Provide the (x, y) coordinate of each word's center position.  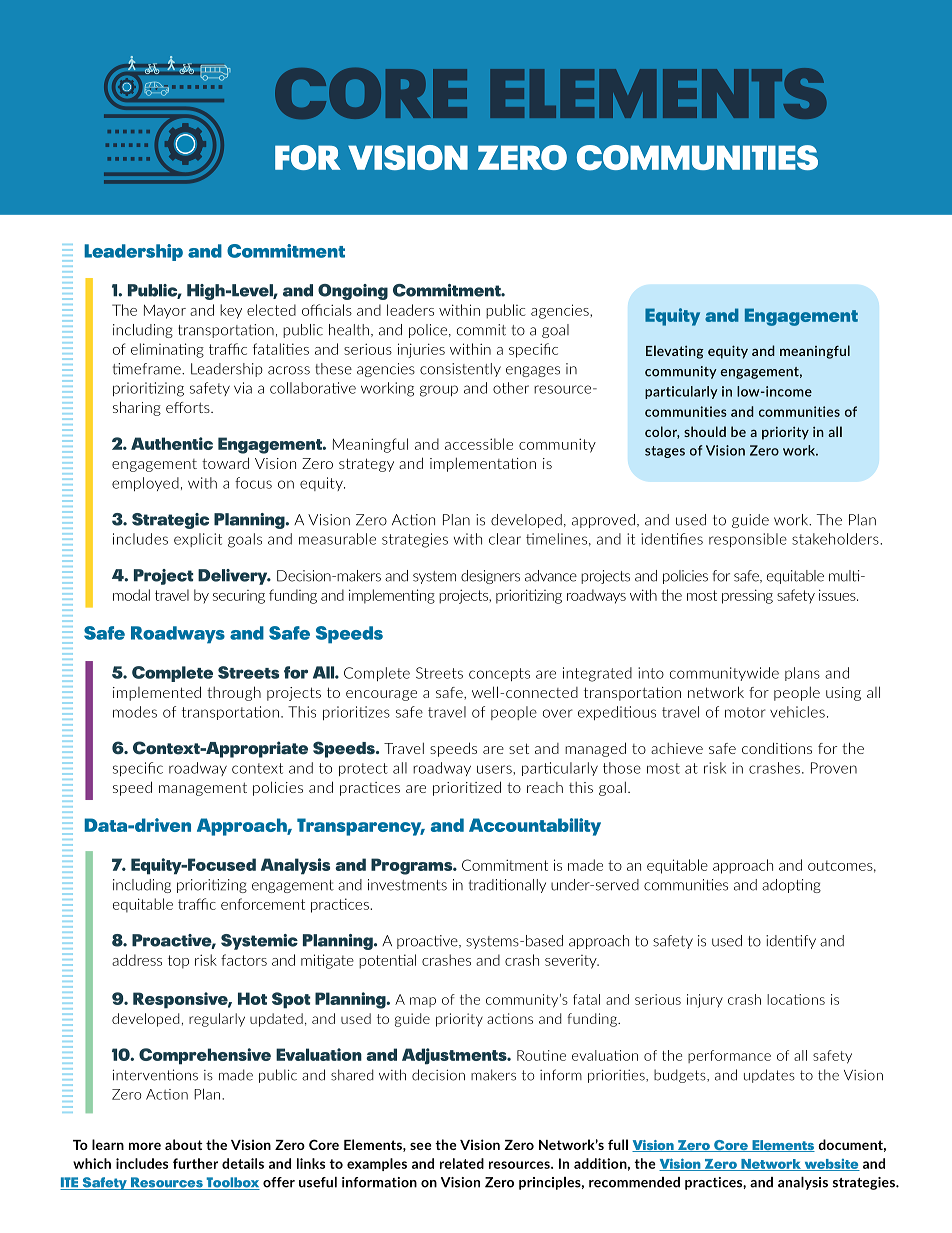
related (462, 1163)
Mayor (165, 311)
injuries (421, 350)
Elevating (675, 352)
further (195, 1163)
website (831, 1165)
